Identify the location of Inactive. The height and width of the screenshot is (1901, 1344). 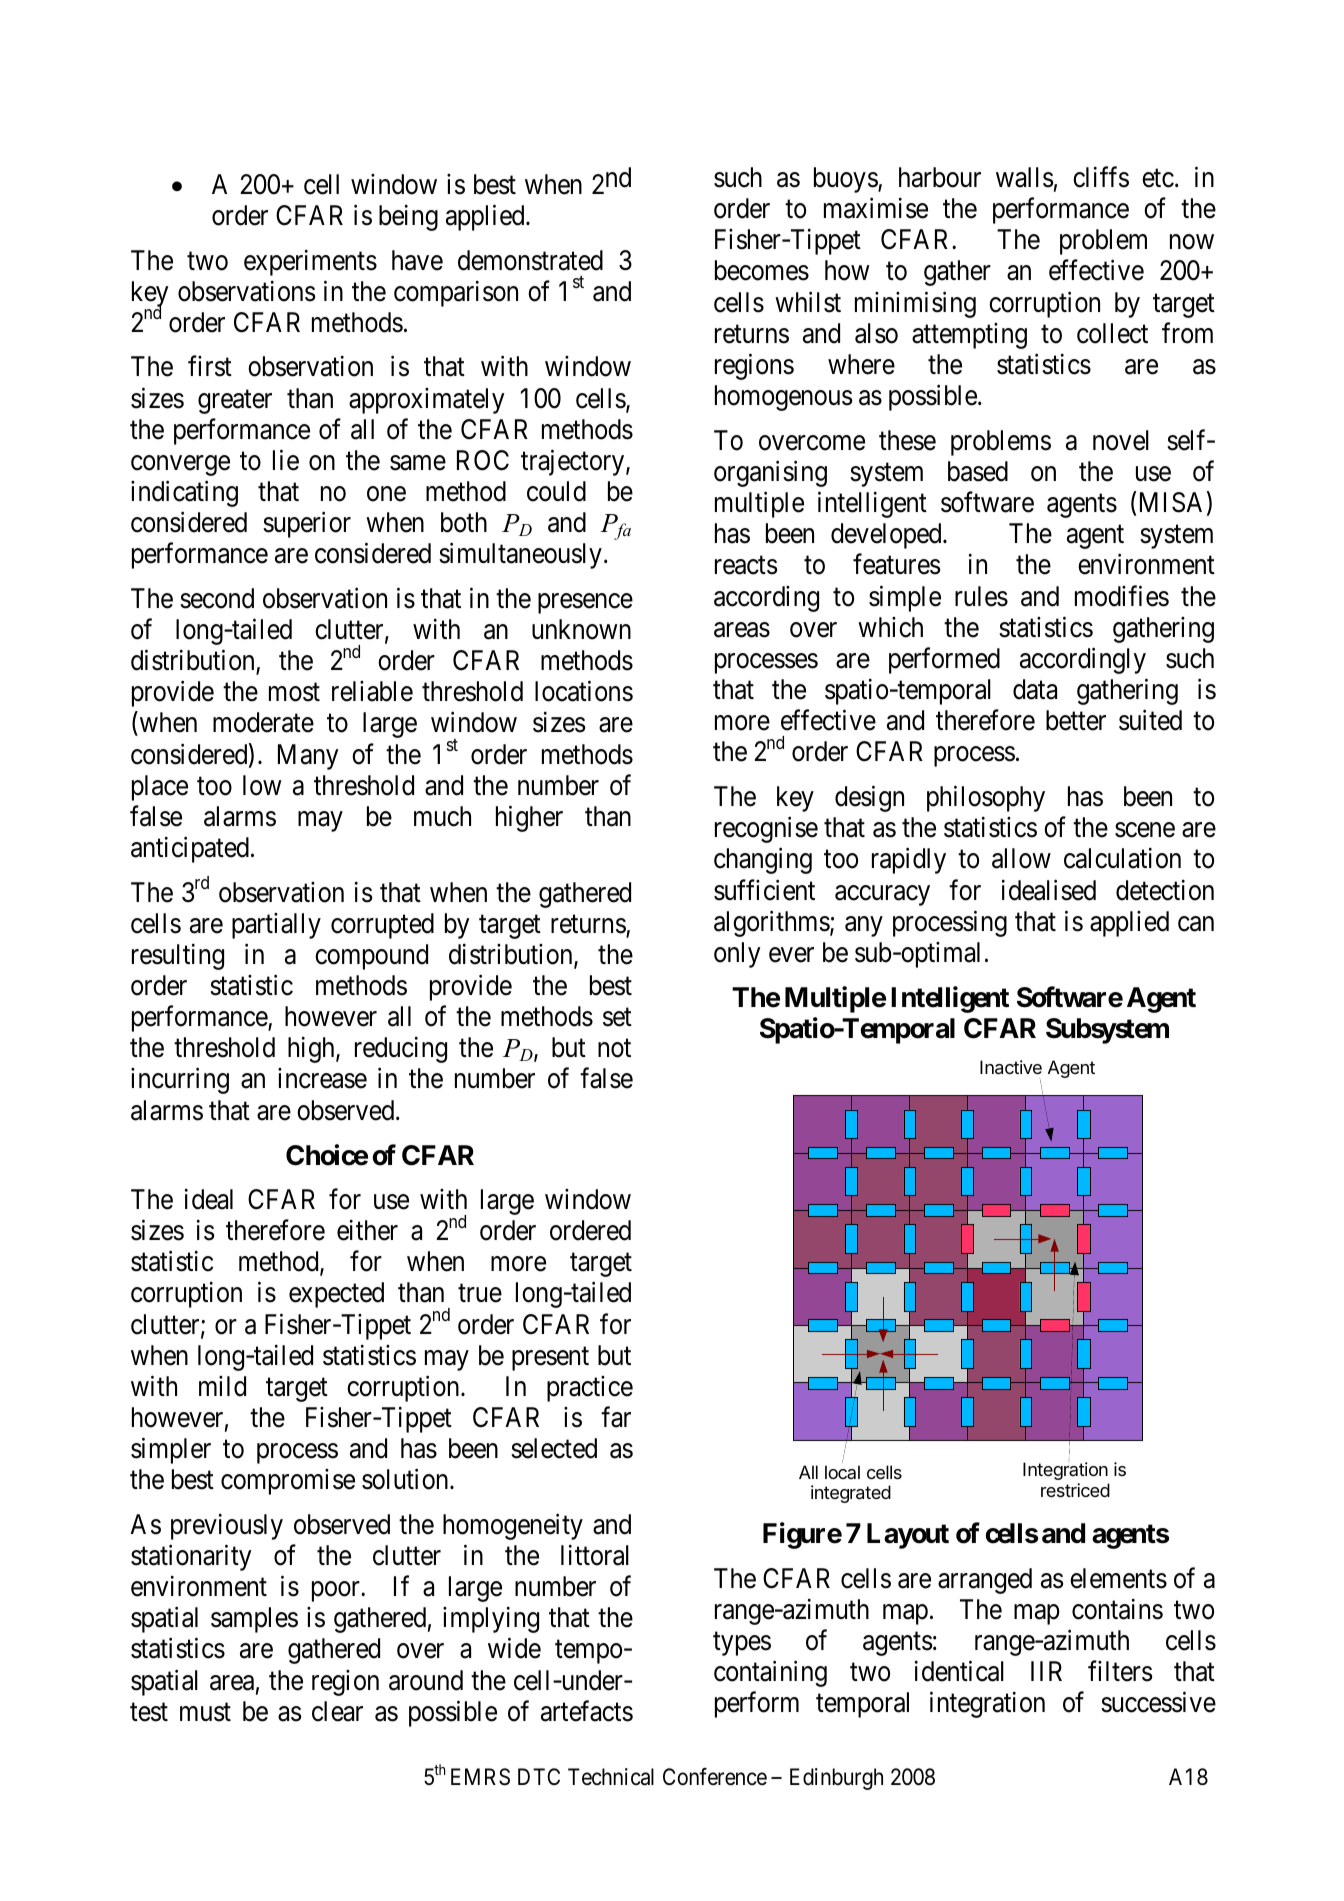
(1011, 1067).
